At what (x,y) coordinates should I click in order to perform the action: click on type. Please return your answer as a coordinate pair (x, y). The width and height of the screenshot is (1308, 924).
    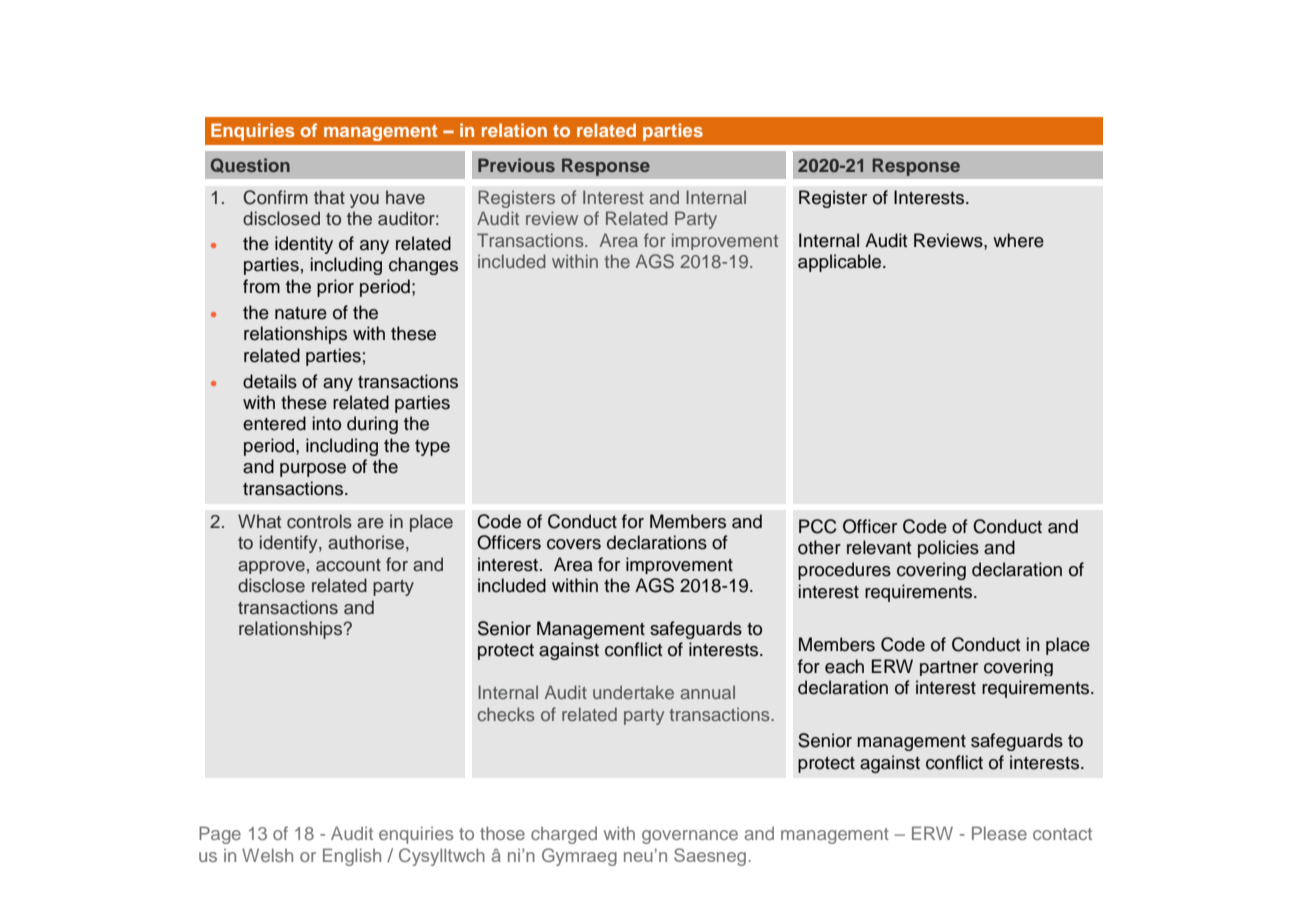
    Looking at the image, I should click on (432, 448).
